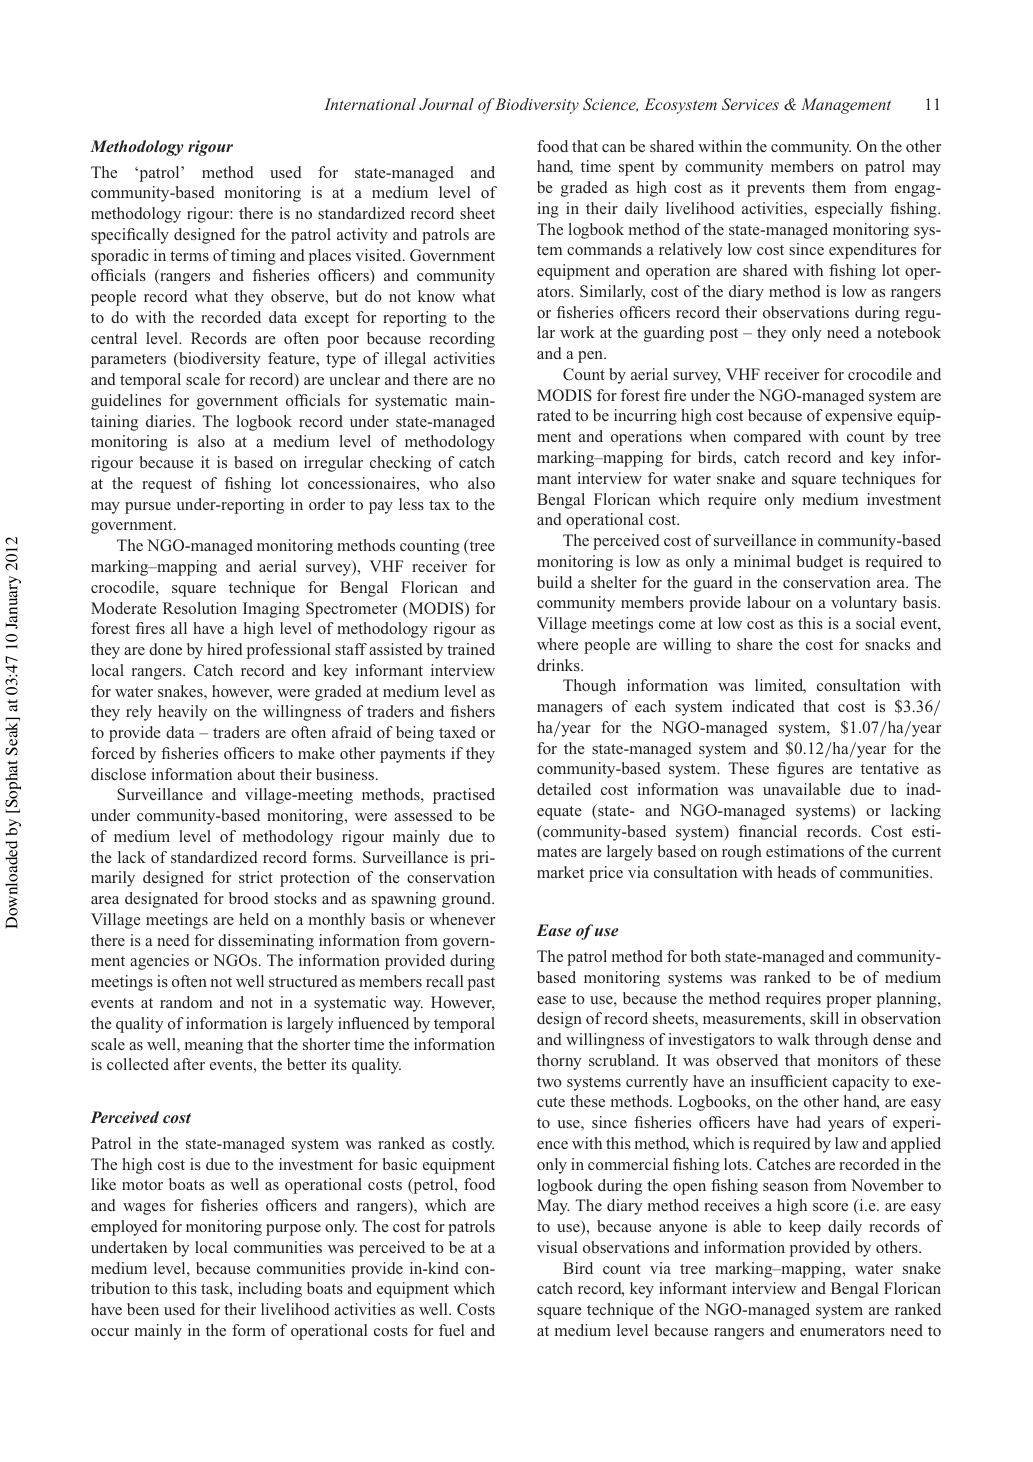  Describe the element at coordinates (130, 236) in the screenshot. I see `specifically` at that location.
